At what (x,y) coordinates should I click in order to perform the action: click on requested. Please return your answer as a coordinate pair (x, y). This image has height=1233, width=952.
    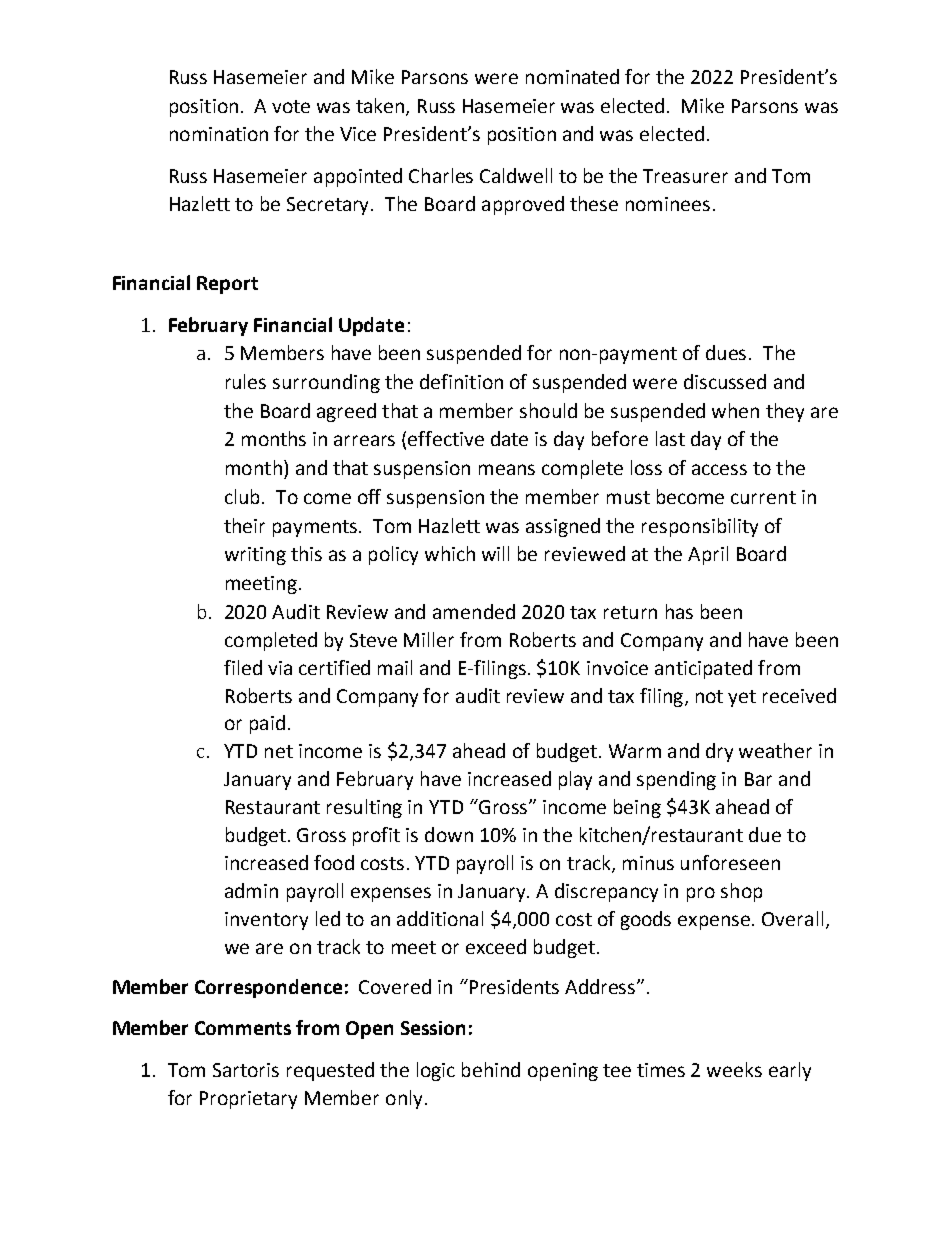
    Looking at the image, I should click on (330, 1071).
